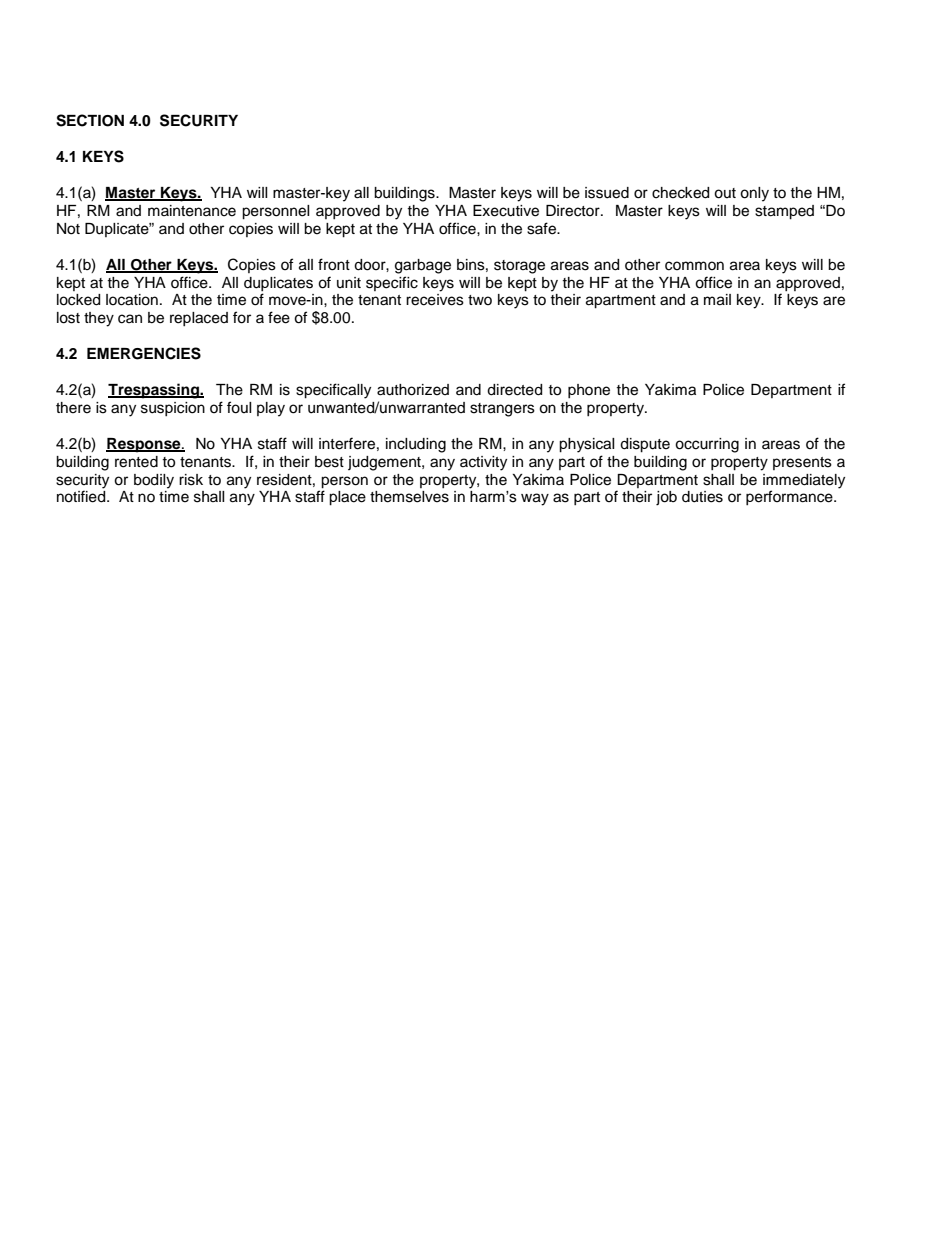 Image resolution: width=952 pixels, height=1233 pixels. Describe the element at coordinates (702, 497) in the image. I see `duties` at that location.
